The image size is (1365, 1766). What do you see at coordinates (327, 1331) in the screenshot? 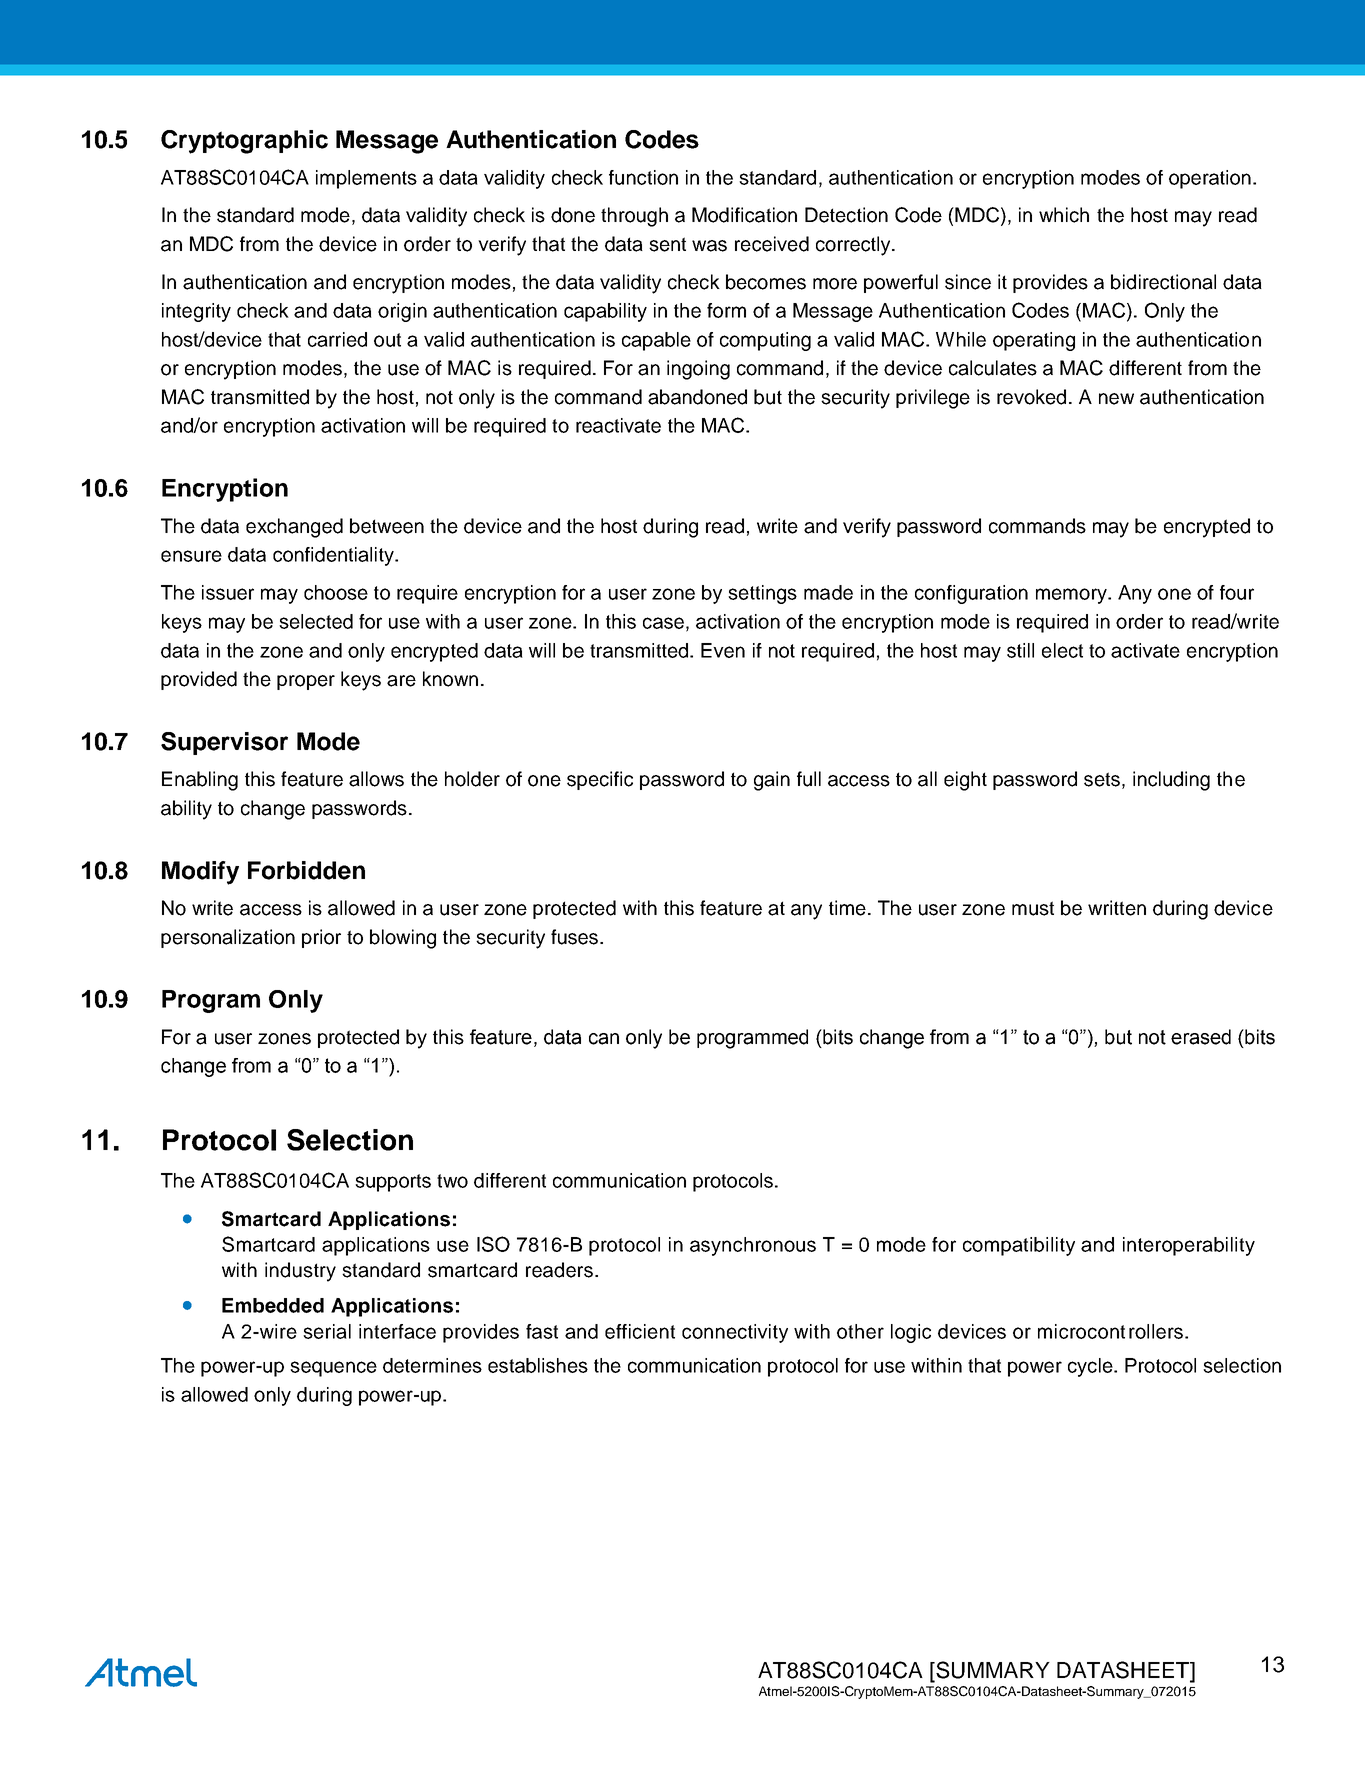
I see `serial` at bounding box center [327, 1331].
